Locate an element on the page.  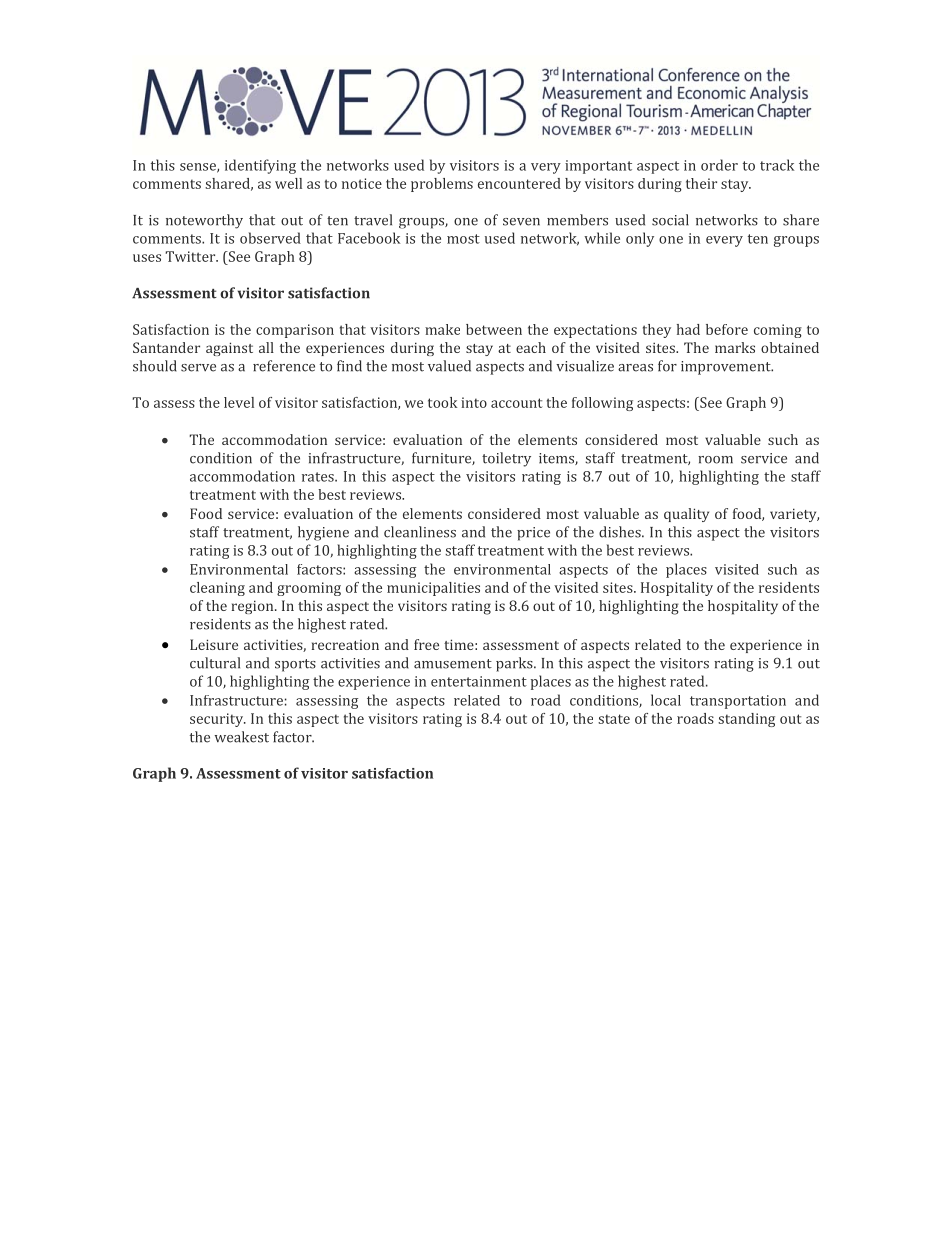
valued is located at coordinates (449, 366).
